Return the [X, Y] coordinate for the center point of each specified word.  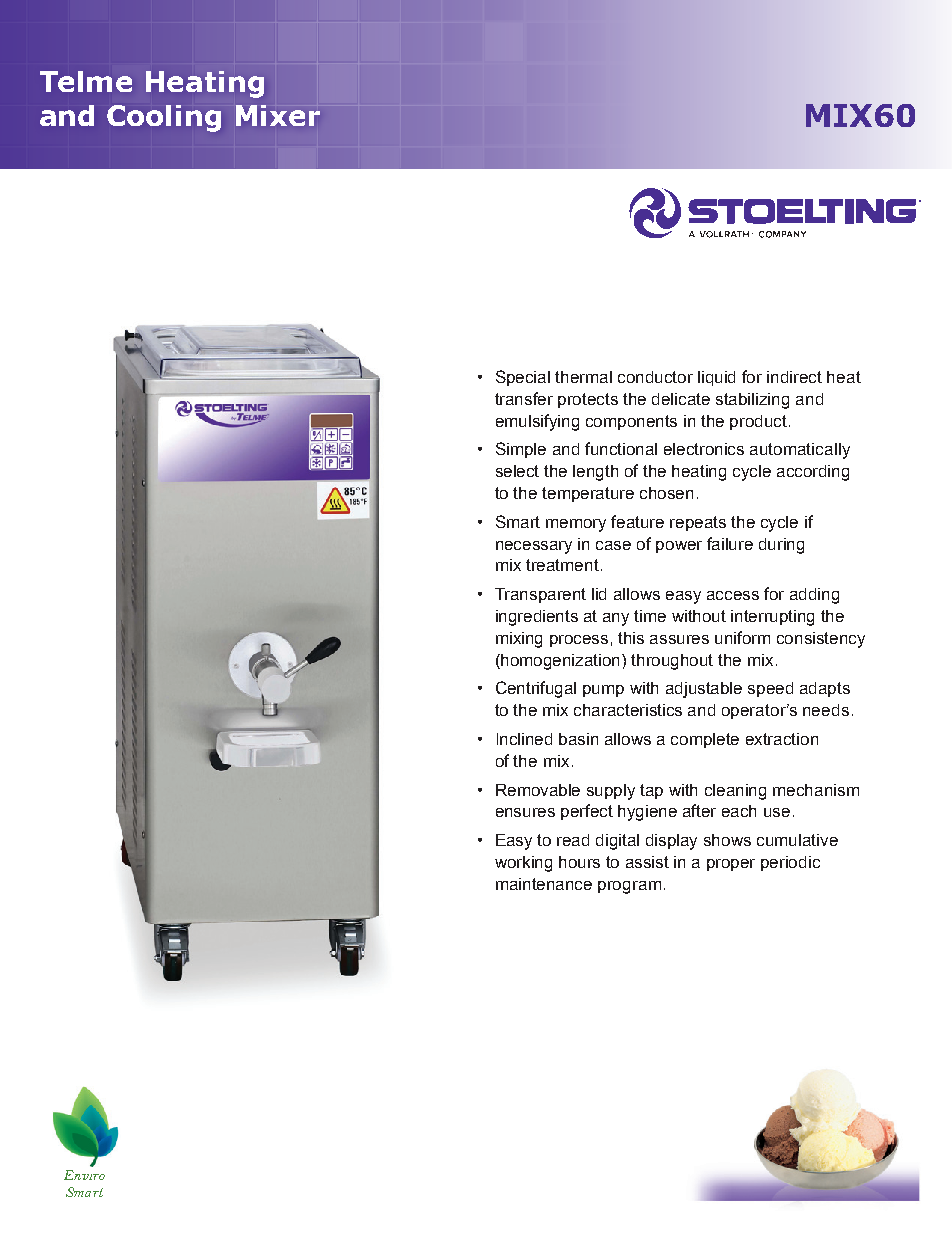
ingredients [537, 618]
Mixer [278, 115]
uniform [742, 637]
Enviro [84, 1175]
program [629, 887]
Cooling [164, 118]
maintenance [544, 884]
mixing [519, 640]
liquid [716, 378]
